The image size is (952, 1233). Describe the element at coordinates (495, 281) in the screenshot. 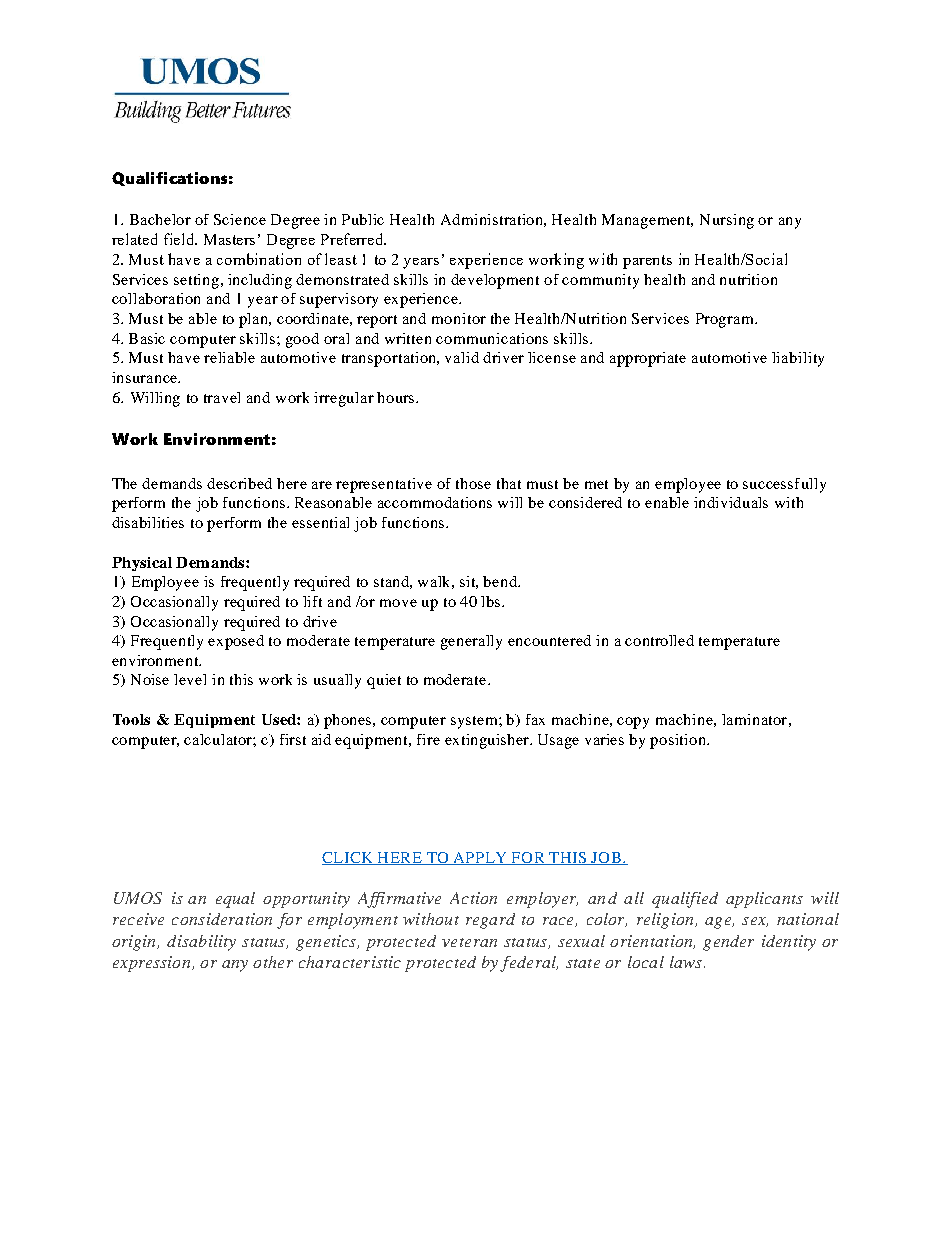

I see `development` at that location.
